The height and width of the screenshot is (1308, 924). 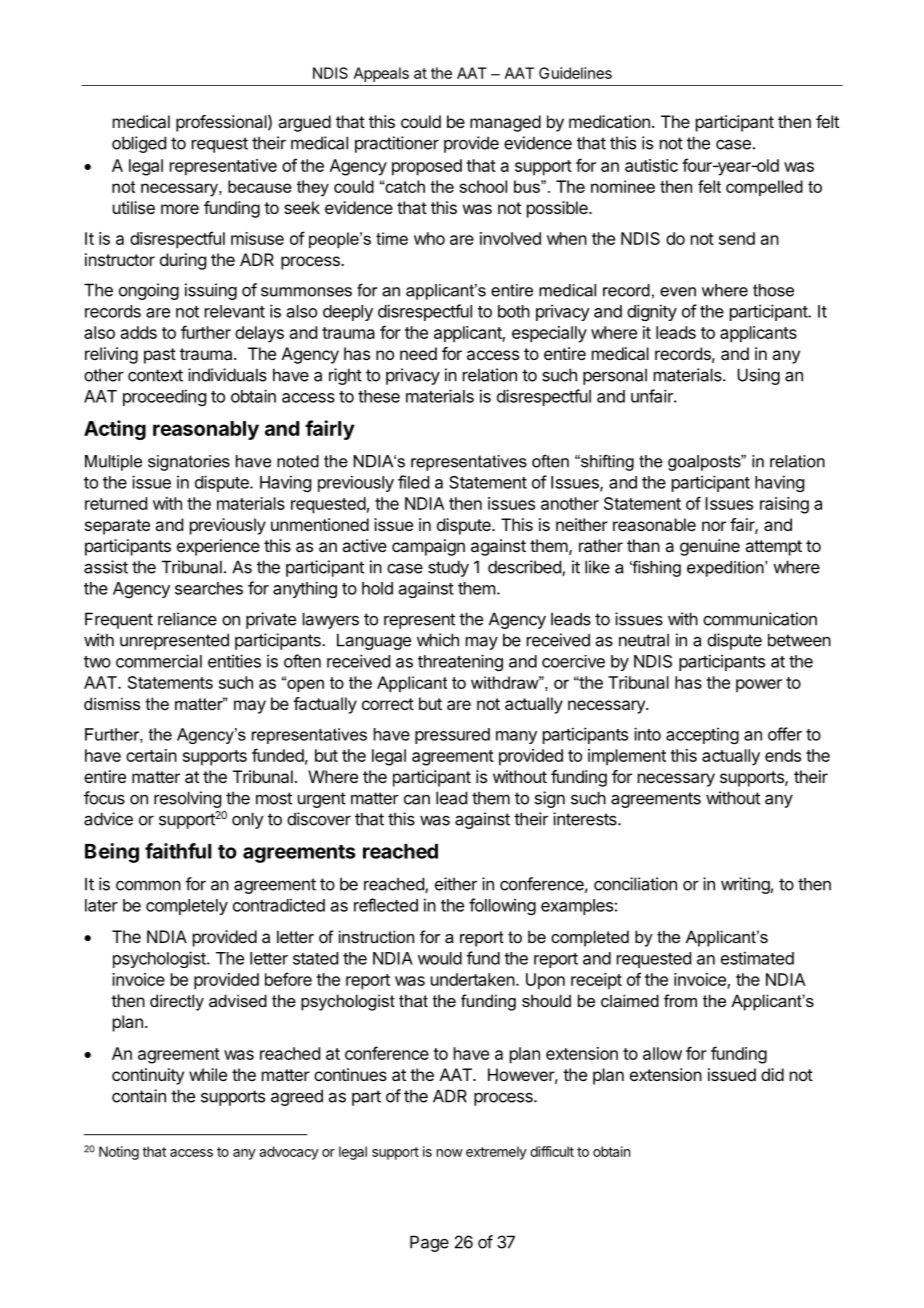 What do you see at coordinates (759, 686) in the screenshot?
I see `power` at bounding box center [759, 686].
